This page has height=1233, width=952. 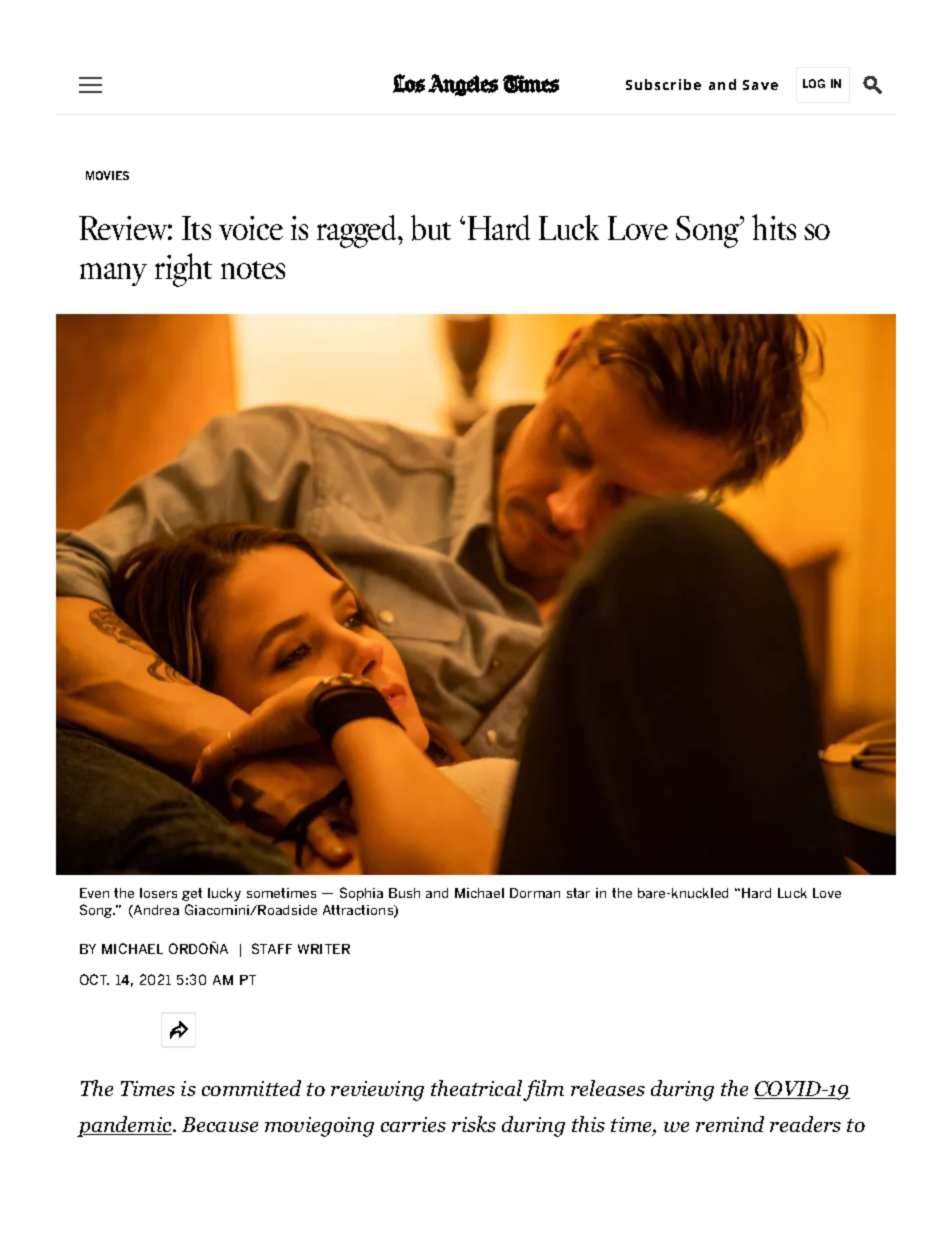 I want to click on Bush, so click(x=404, y=893).
